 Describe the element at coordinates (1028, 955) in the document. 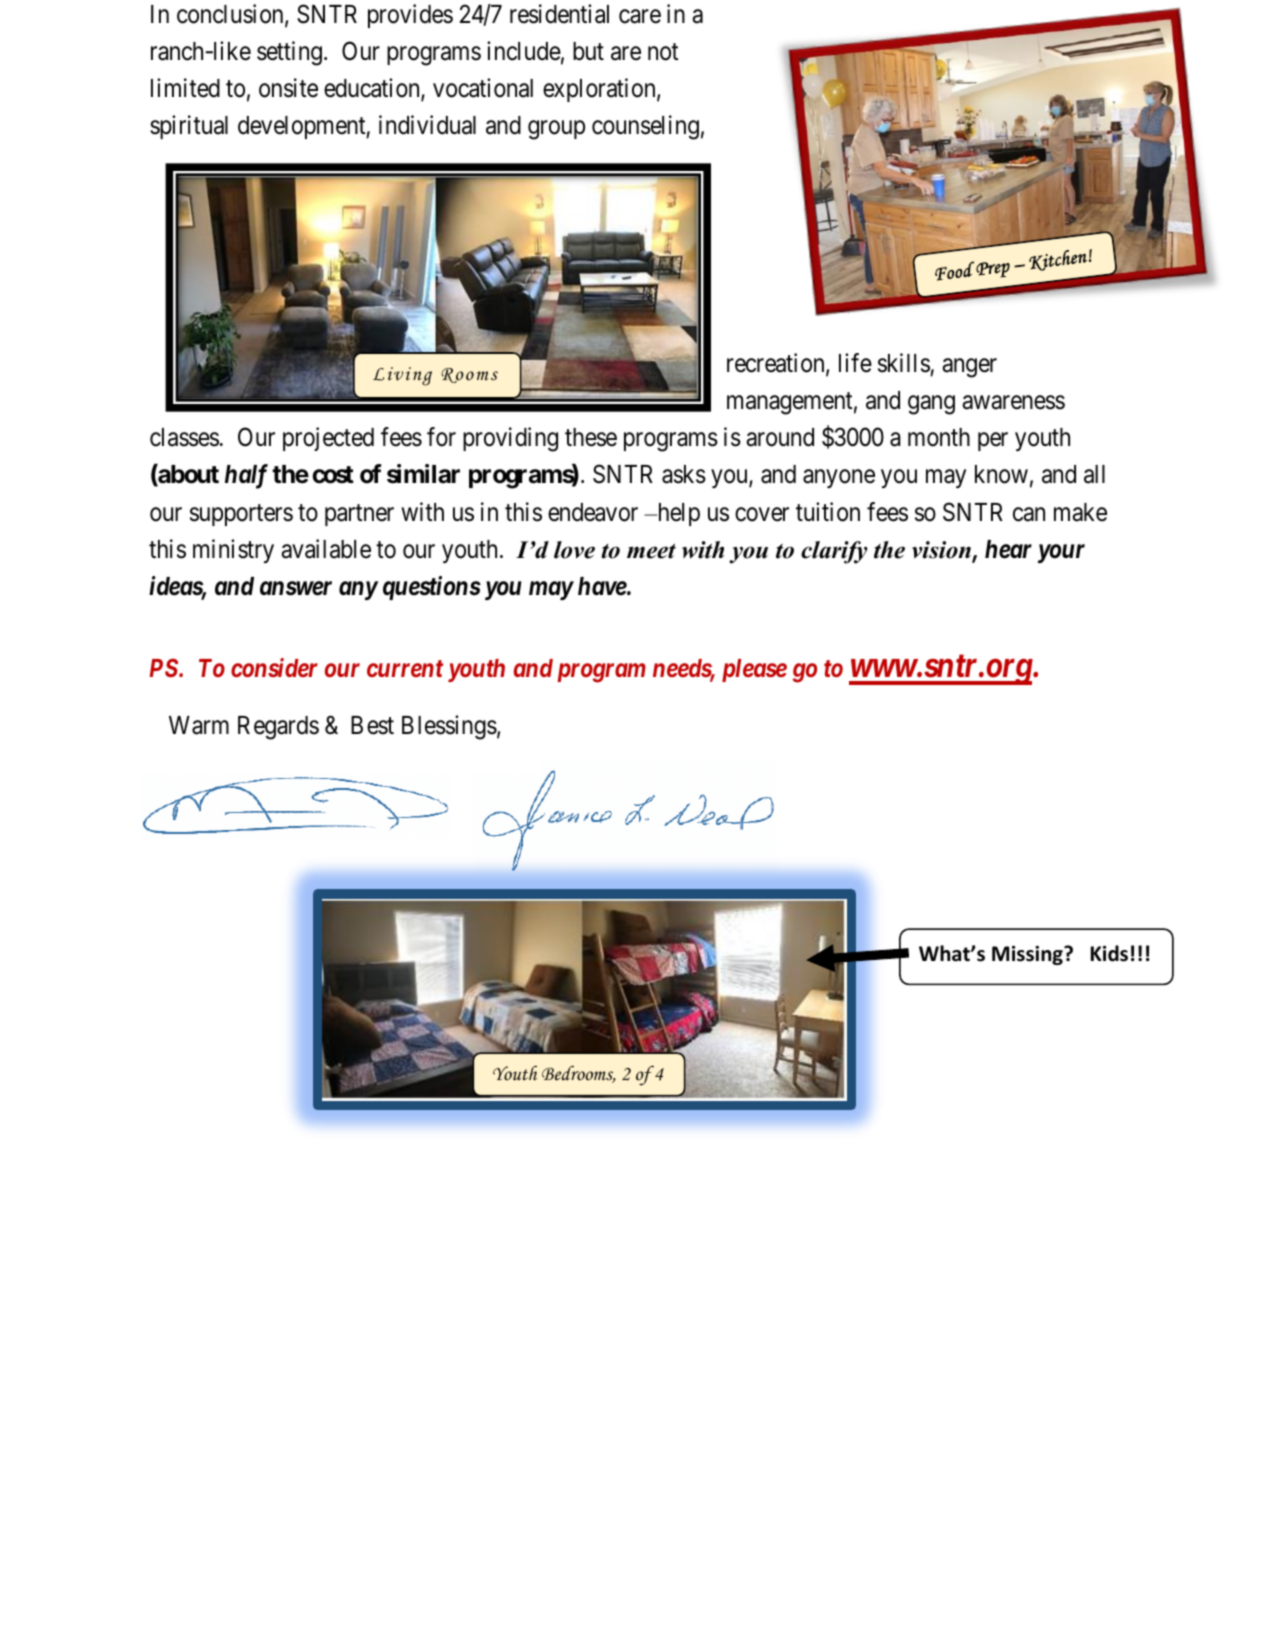

I see `Missing` at that location.
